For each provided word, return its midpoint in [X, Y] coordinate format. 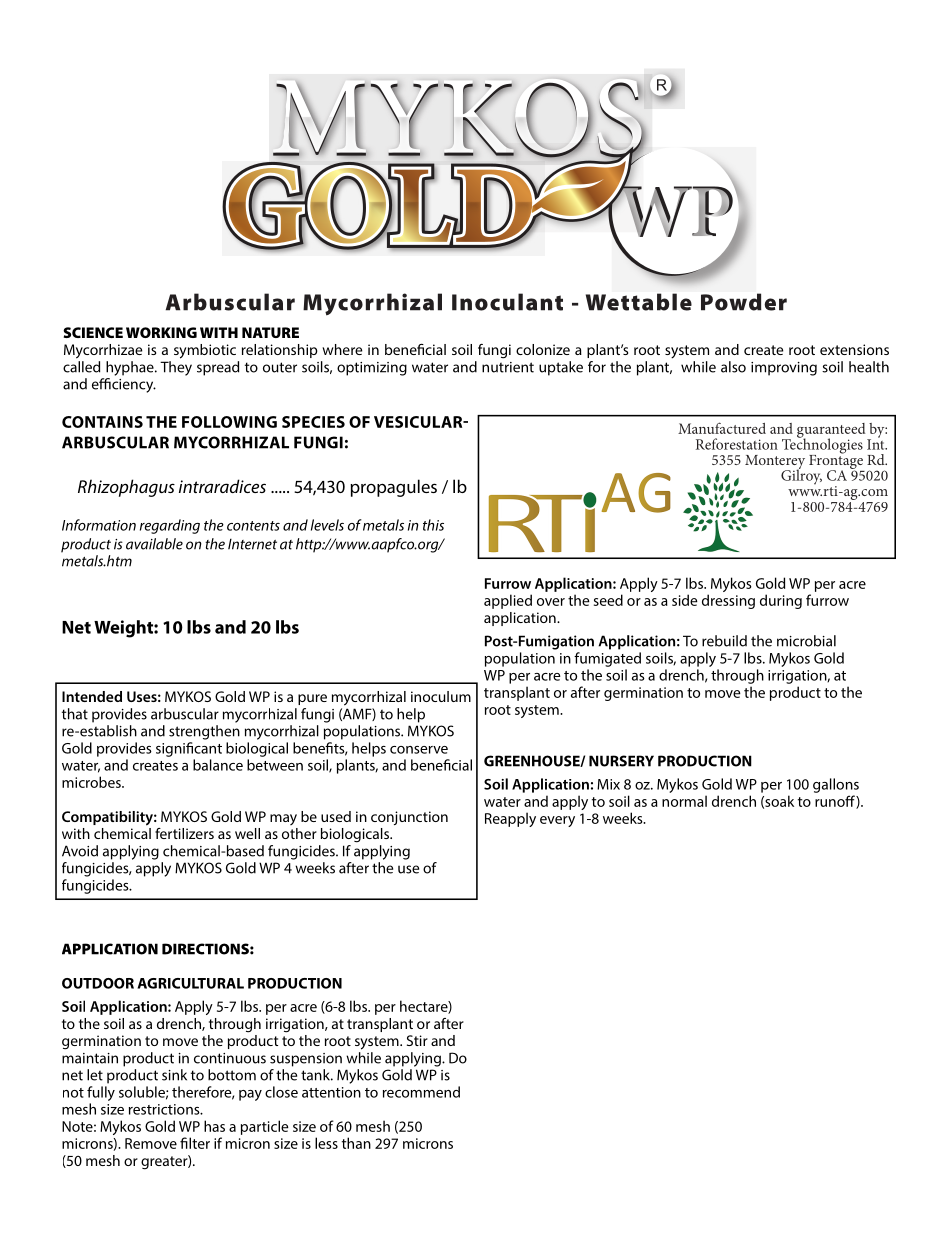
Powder [744, 302]
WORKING [161, 332]
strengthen [204, 732]
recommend [421, 1092]
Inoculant [507, 302]
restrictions [165, 1109]
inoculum [441, 696]
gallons [836, 785]
